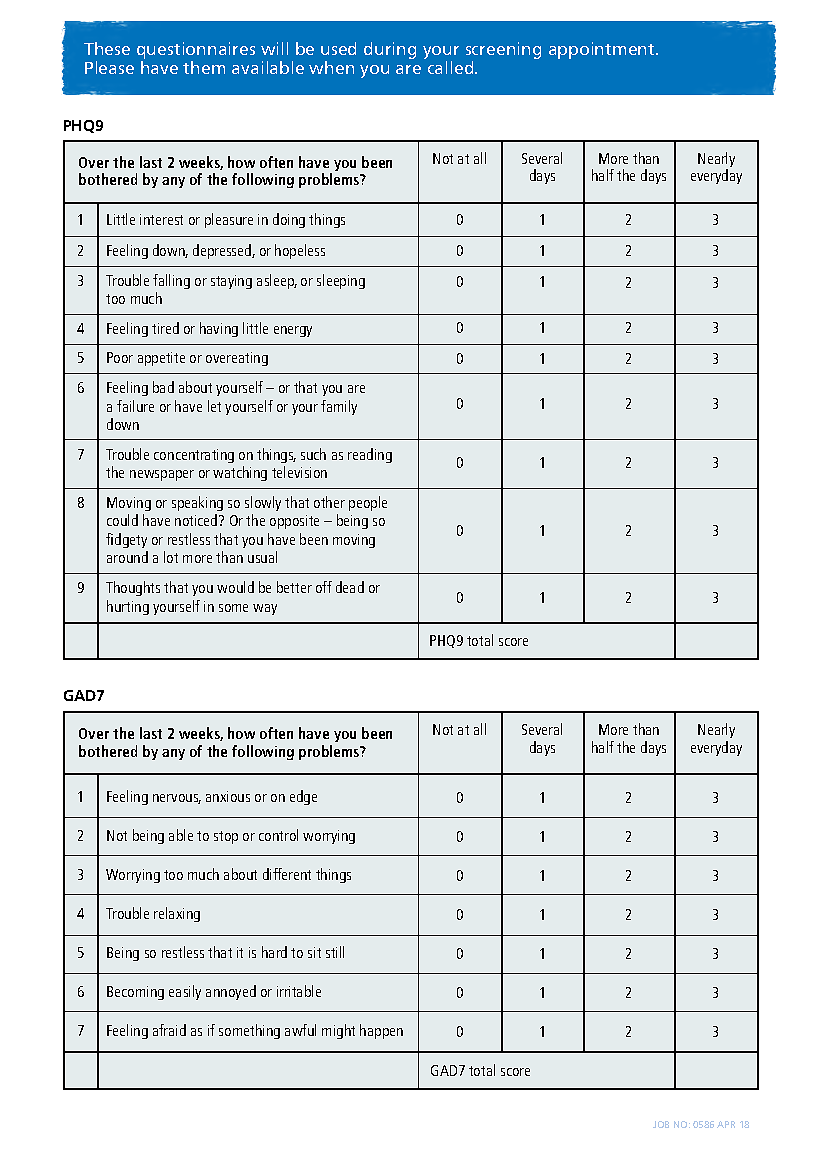  I want to click on tired, so click(165, 328).
